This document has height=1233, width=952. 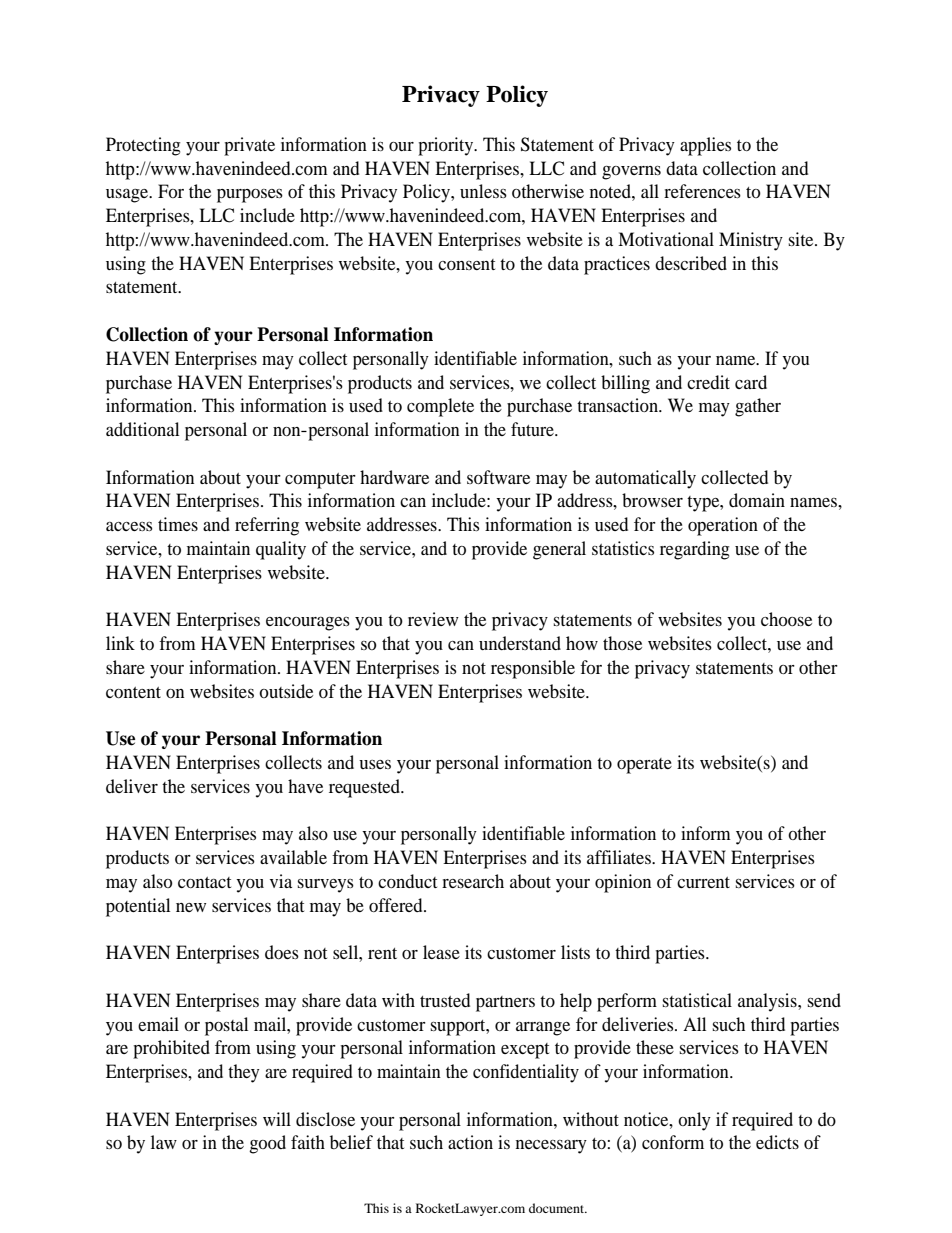 What do you see at coordinates (250, 196) in the document?
I see `purposes` at bounding box center [250, 196].
